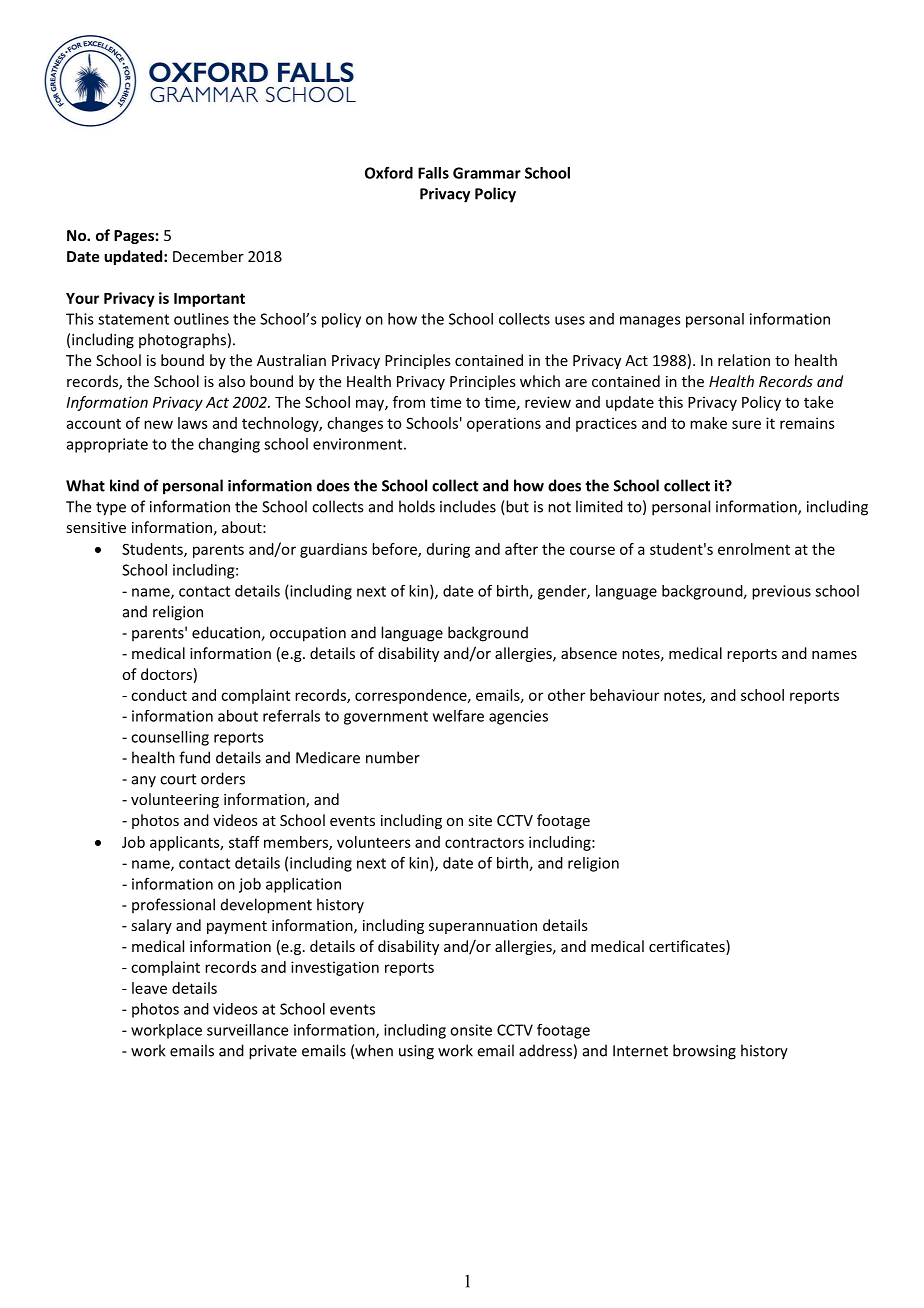 This screenshot has height=1308, width=924. I want to click on sure, so click(746, 424).
